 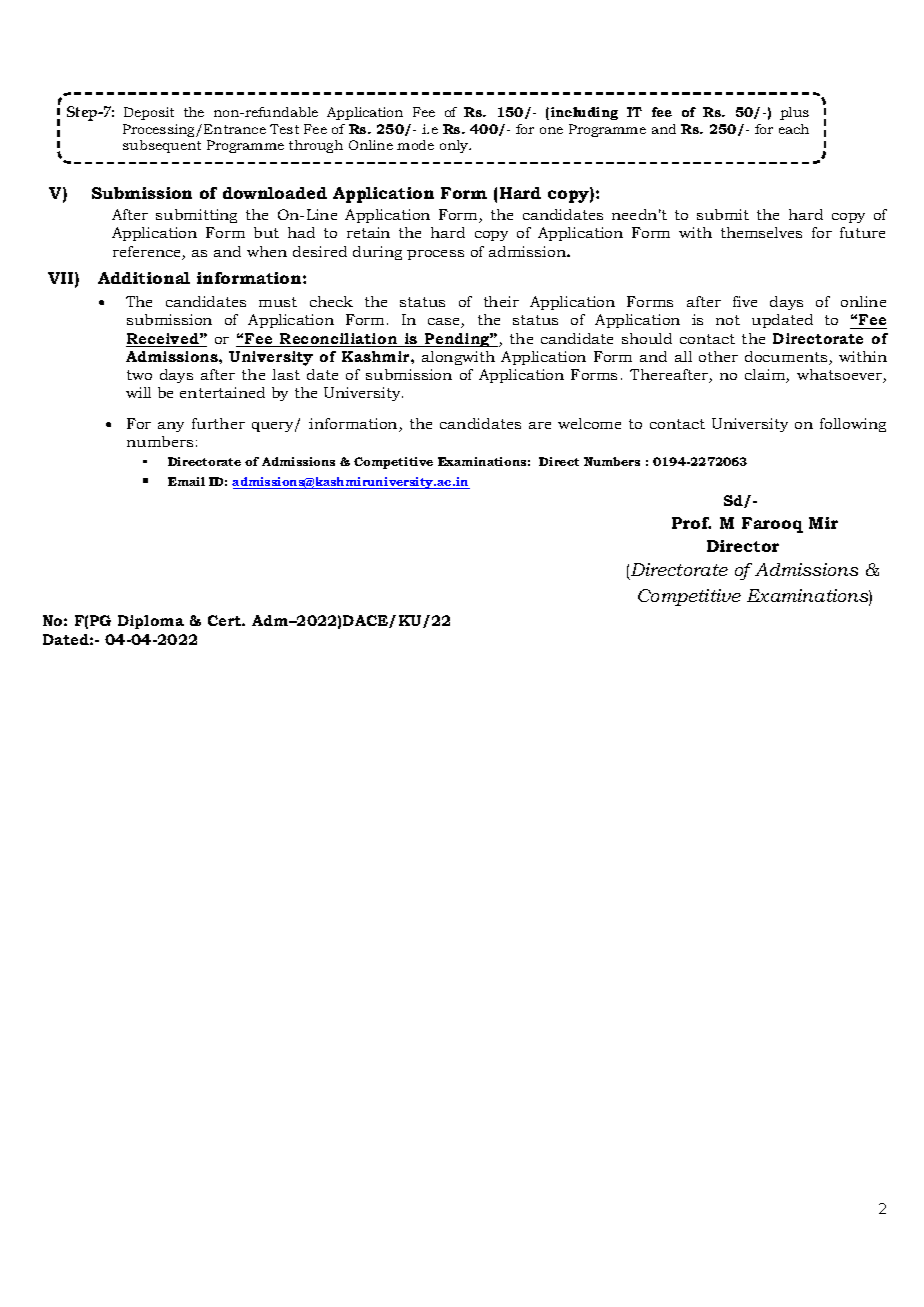 What do you see at coordinates (853, 425) in the screenshot?
I see `following` at bounding box center [853, 425].
